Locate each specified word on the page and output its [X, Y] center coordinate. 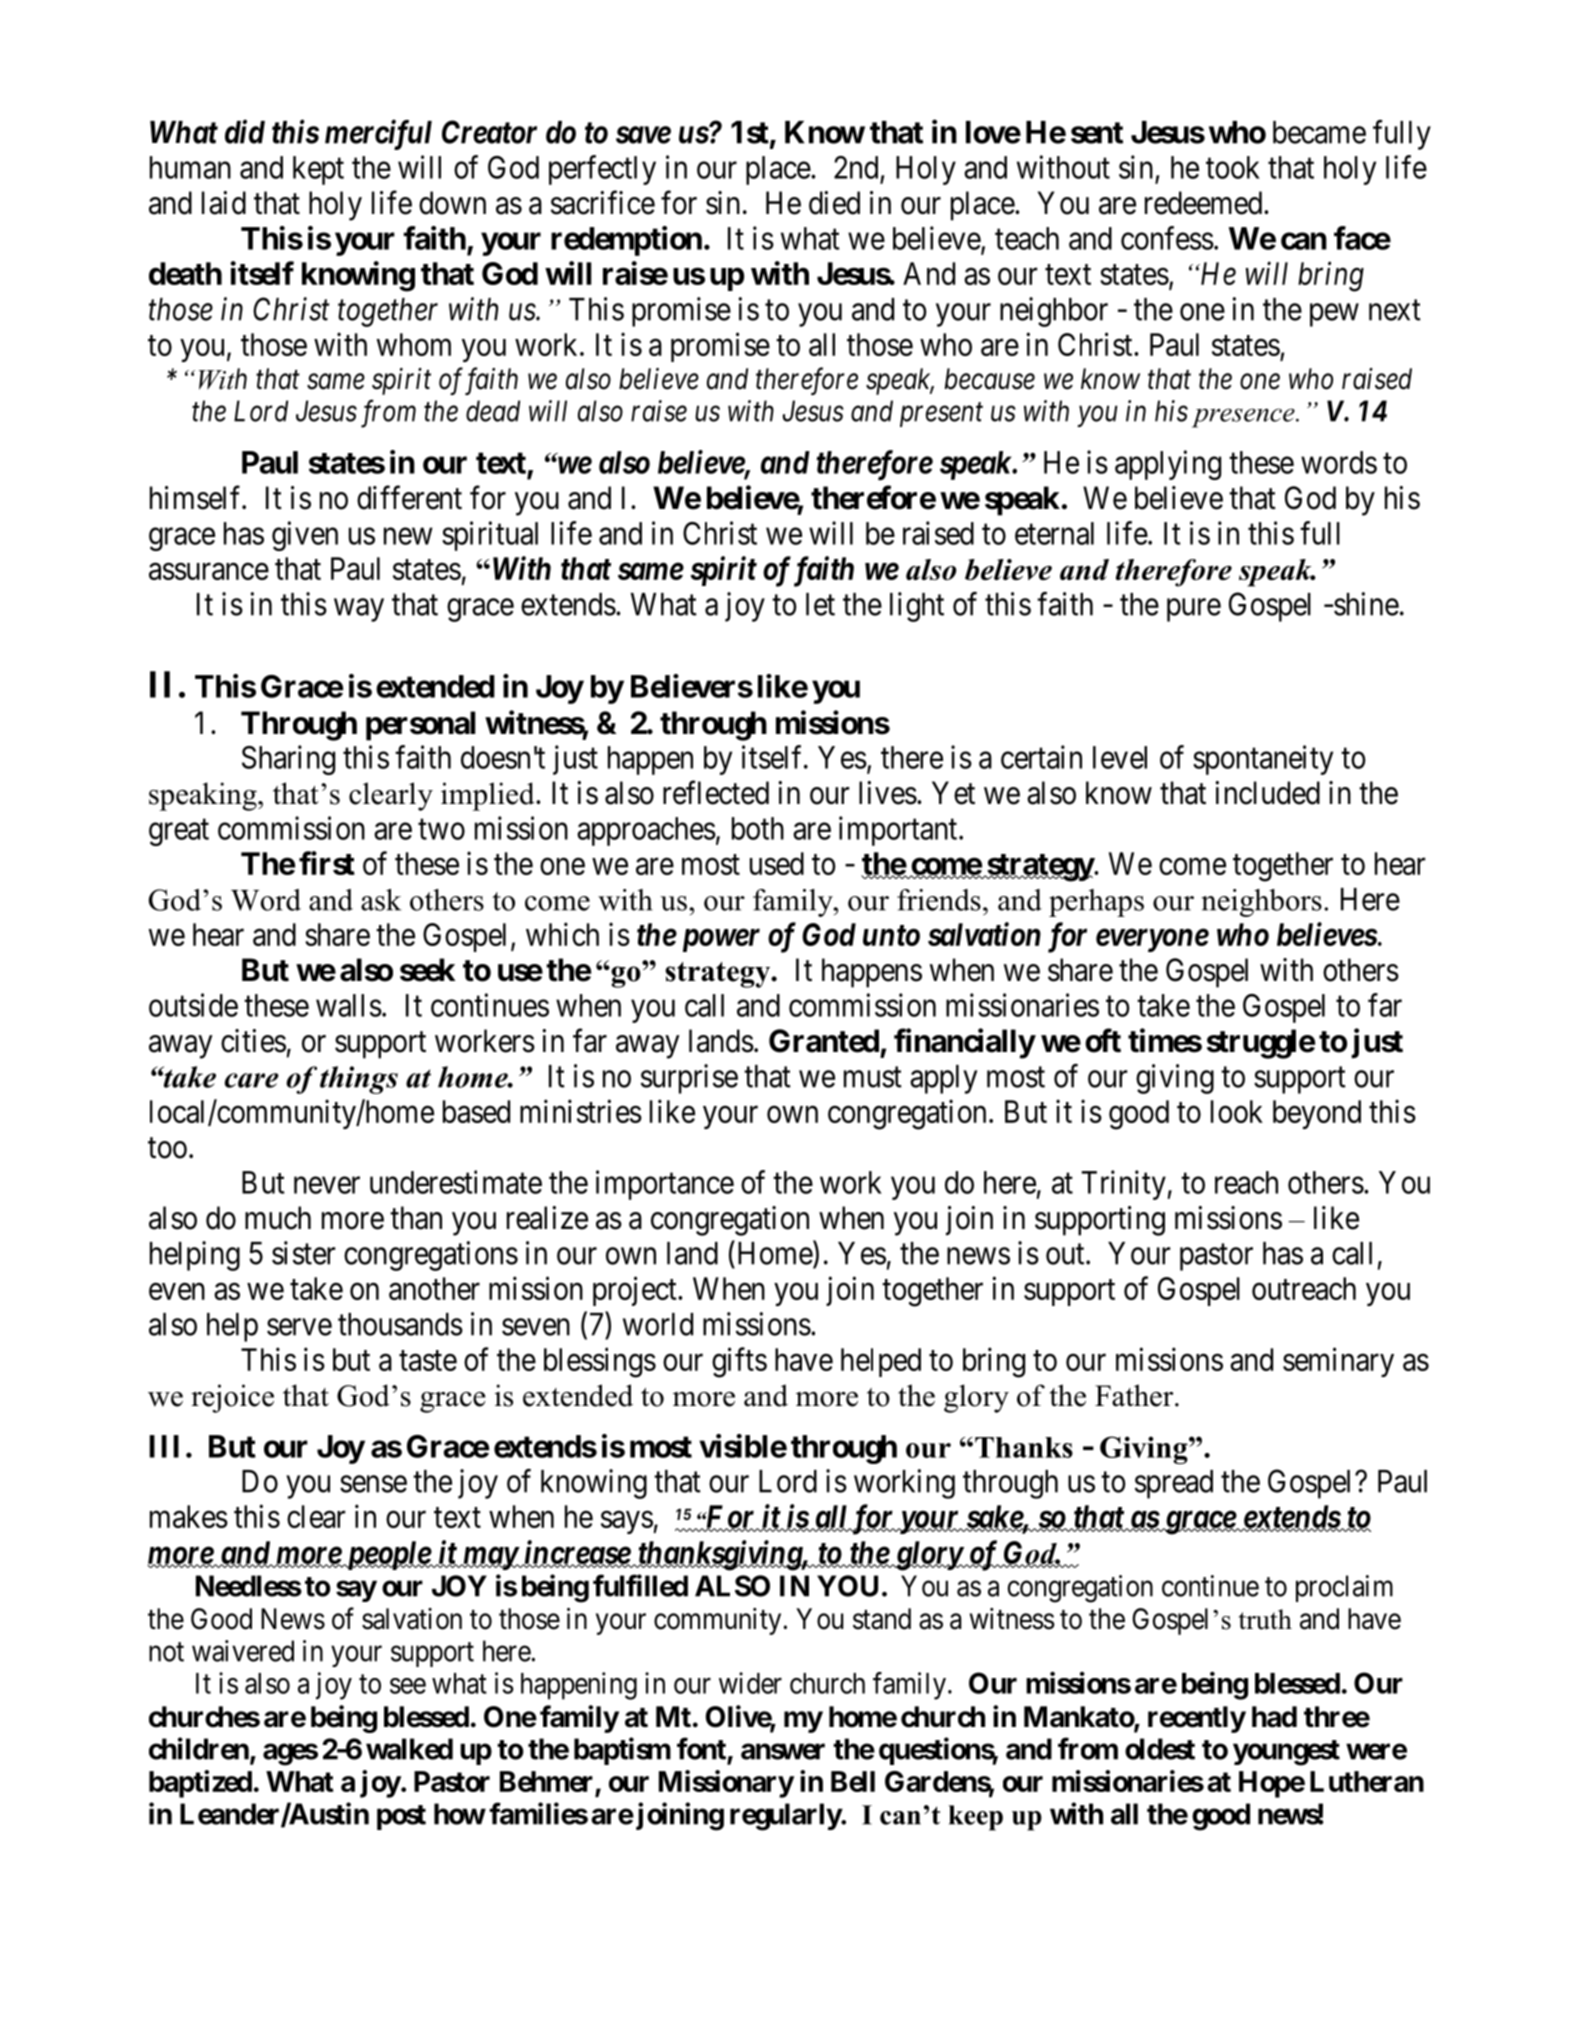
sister [303, 1253]
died [834, 203]
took [1233, 167]
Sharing [288, 760]
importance [665, 1185]
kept [318, 170]
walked [409, 1749]
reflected [716, 793]
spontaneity [1263, 760]
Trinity [1125, 1185]
